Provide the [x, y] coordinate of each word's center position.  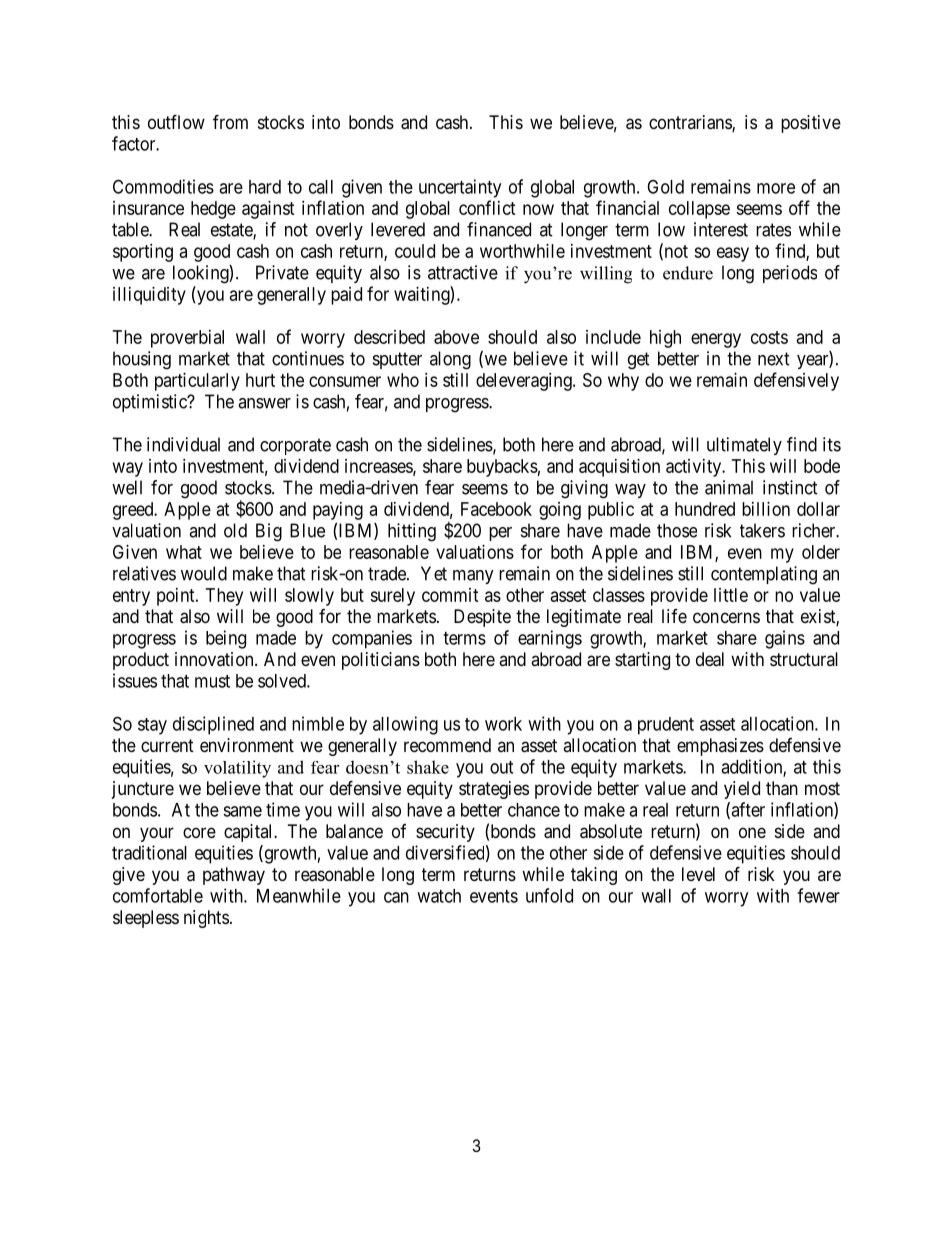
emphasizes [720, 747]
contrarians [691, 123]
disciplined [213, 725]
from [230, 121]
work [503, 724]
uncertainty [460, 188]
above [456, 337]
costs [769, 337]
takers [762, 530]
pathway [234, 876]
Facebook [496, 509]
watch [439, 896]
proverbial [187, 339]
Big [269, 532]
